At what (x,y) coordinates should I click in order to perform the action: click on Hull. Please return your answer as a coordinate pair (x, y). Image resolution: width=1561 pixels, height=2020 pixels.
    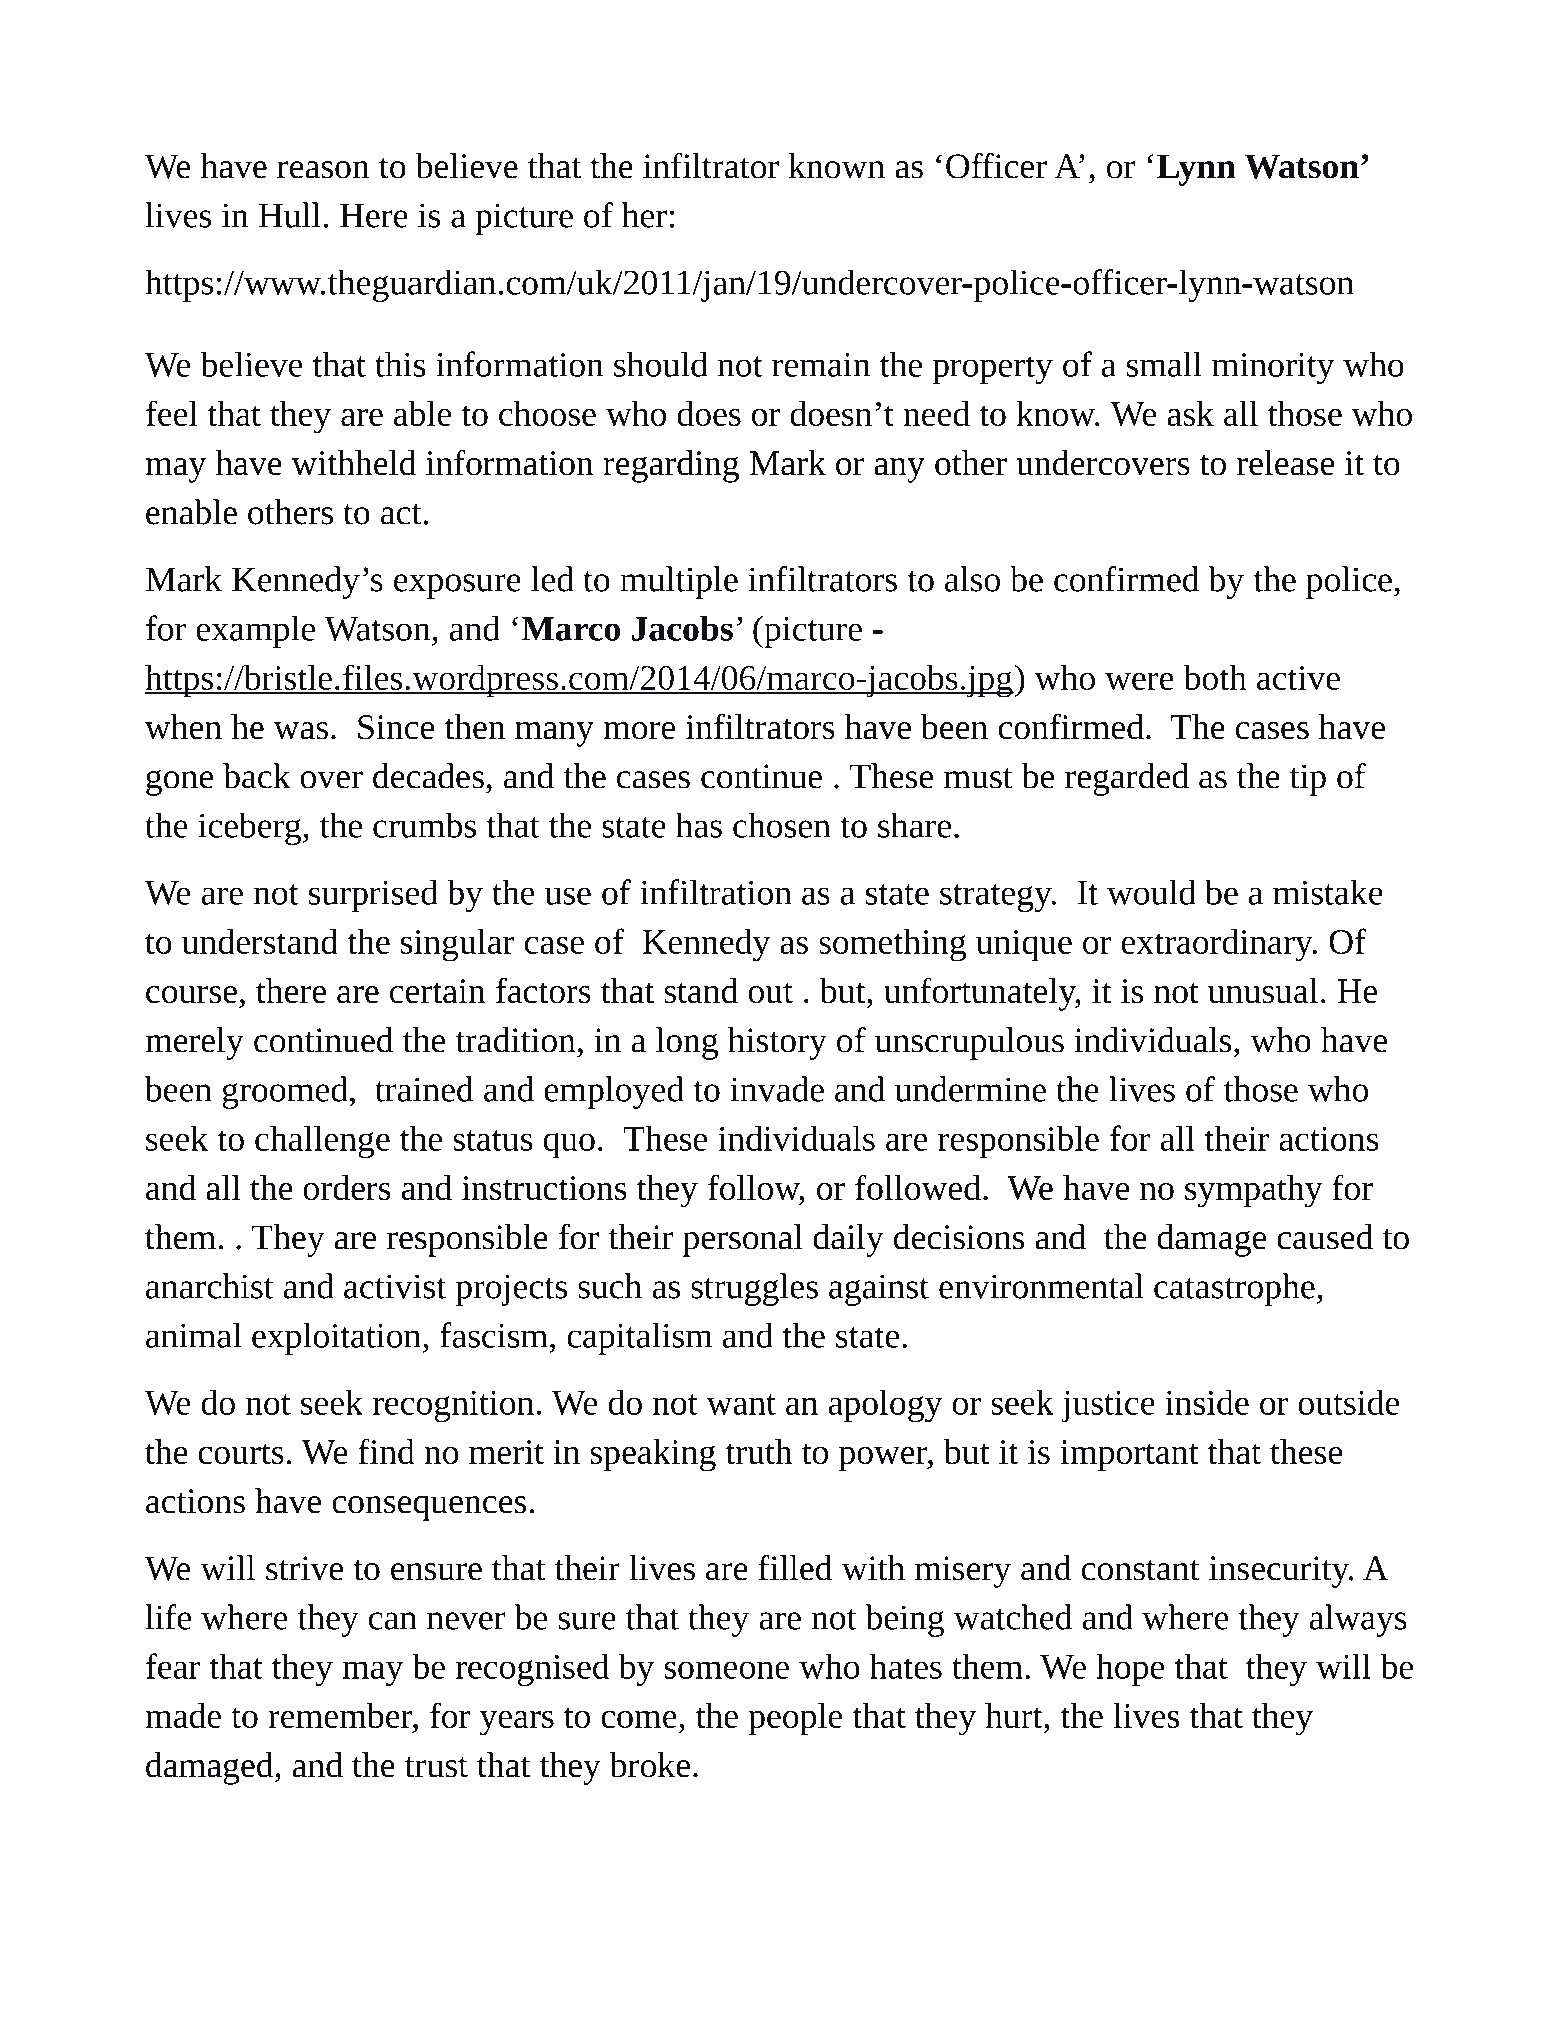
    Looking at the image, I should click on (290, 215).
